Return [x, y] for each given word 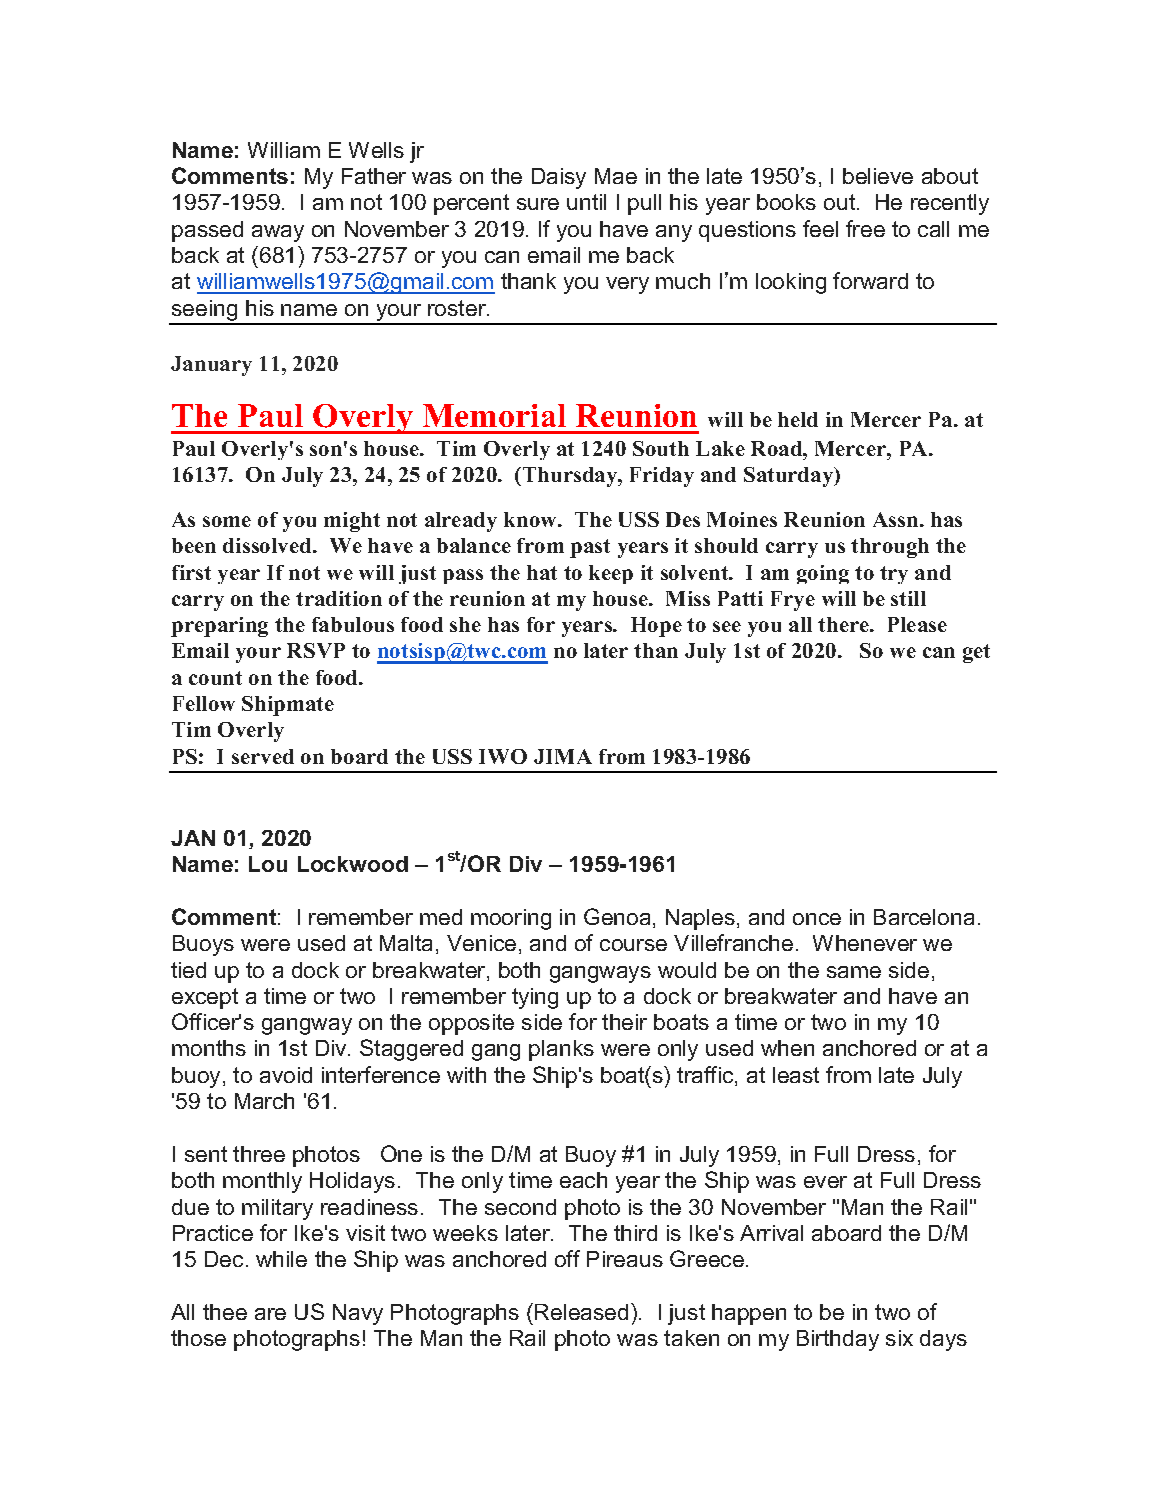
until [586, 202]
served [263, 756]
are [270, 1314]
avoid [286, 1075]
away [278, 233]
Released [581, 1312]
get [976, 653]
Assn [897, 519]
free [865, 228]
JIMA [563, 756]
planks [561, 1050]
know [531, 519]
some [227, 521]
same [854, 972]
